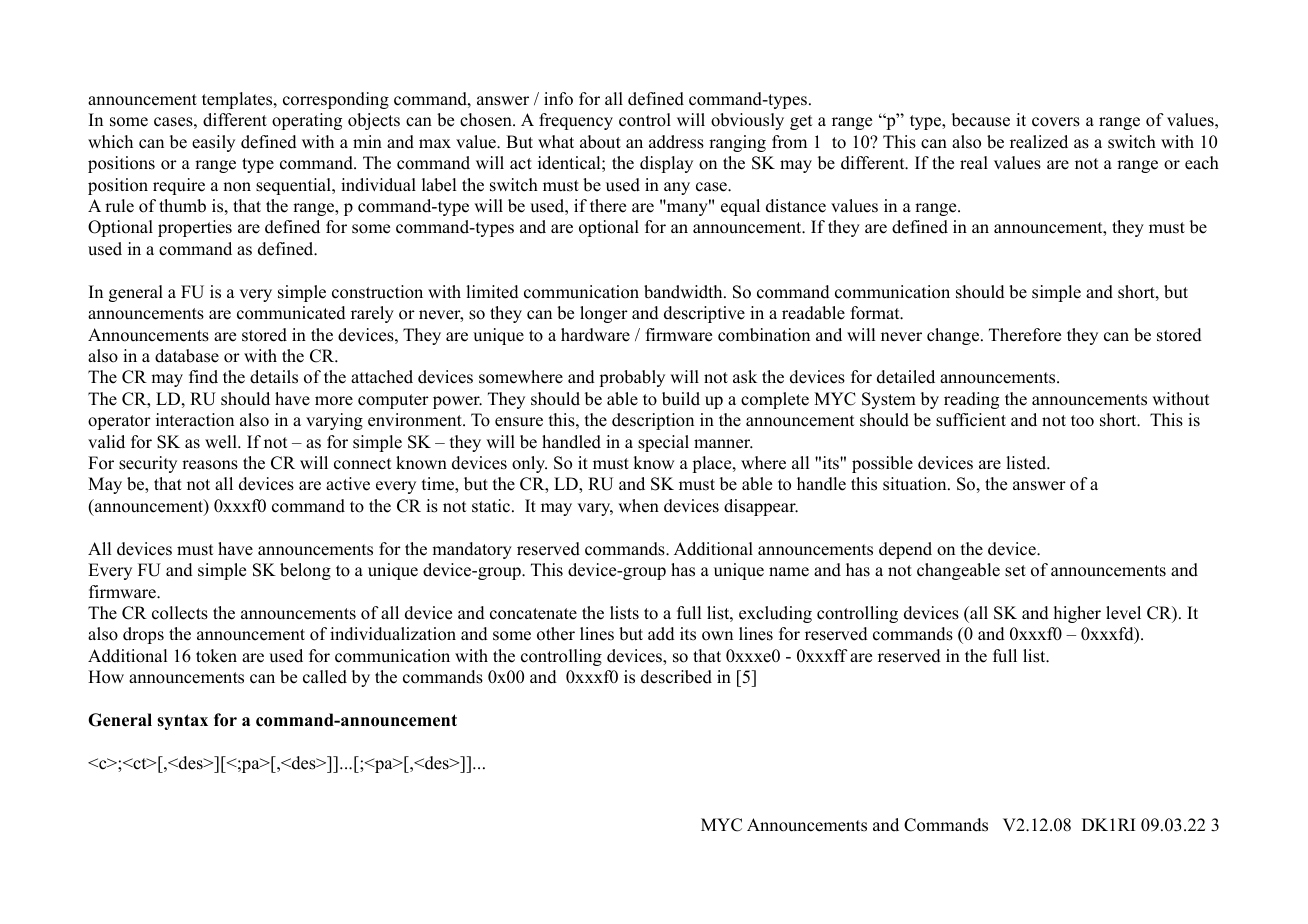  What do you see at coordinates (1056, 122) in the page?
I see `covers` at bounding box center [1056, 122].
